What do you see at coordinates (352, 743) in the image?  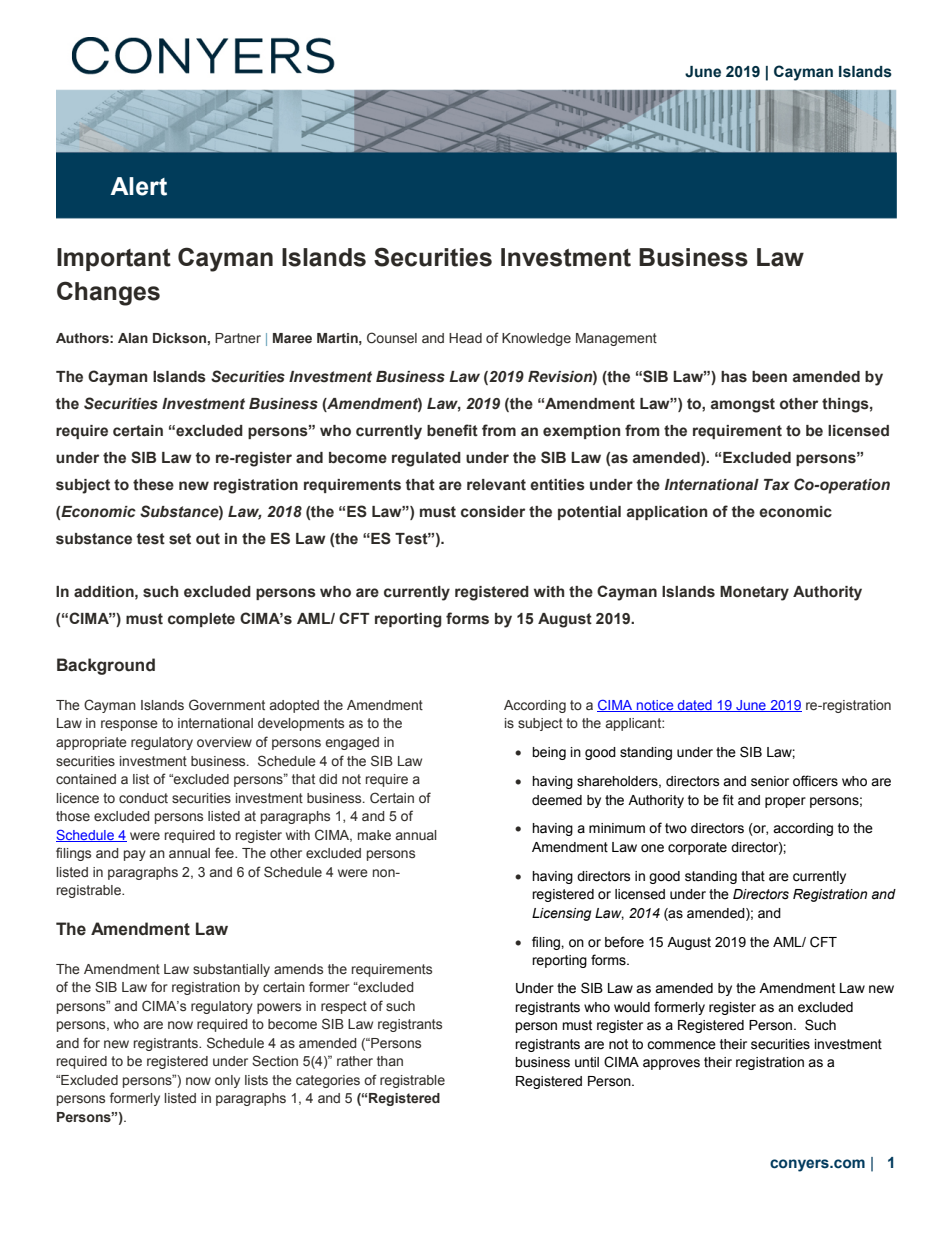 I see `engaged` at bounding box center [352, 743].
